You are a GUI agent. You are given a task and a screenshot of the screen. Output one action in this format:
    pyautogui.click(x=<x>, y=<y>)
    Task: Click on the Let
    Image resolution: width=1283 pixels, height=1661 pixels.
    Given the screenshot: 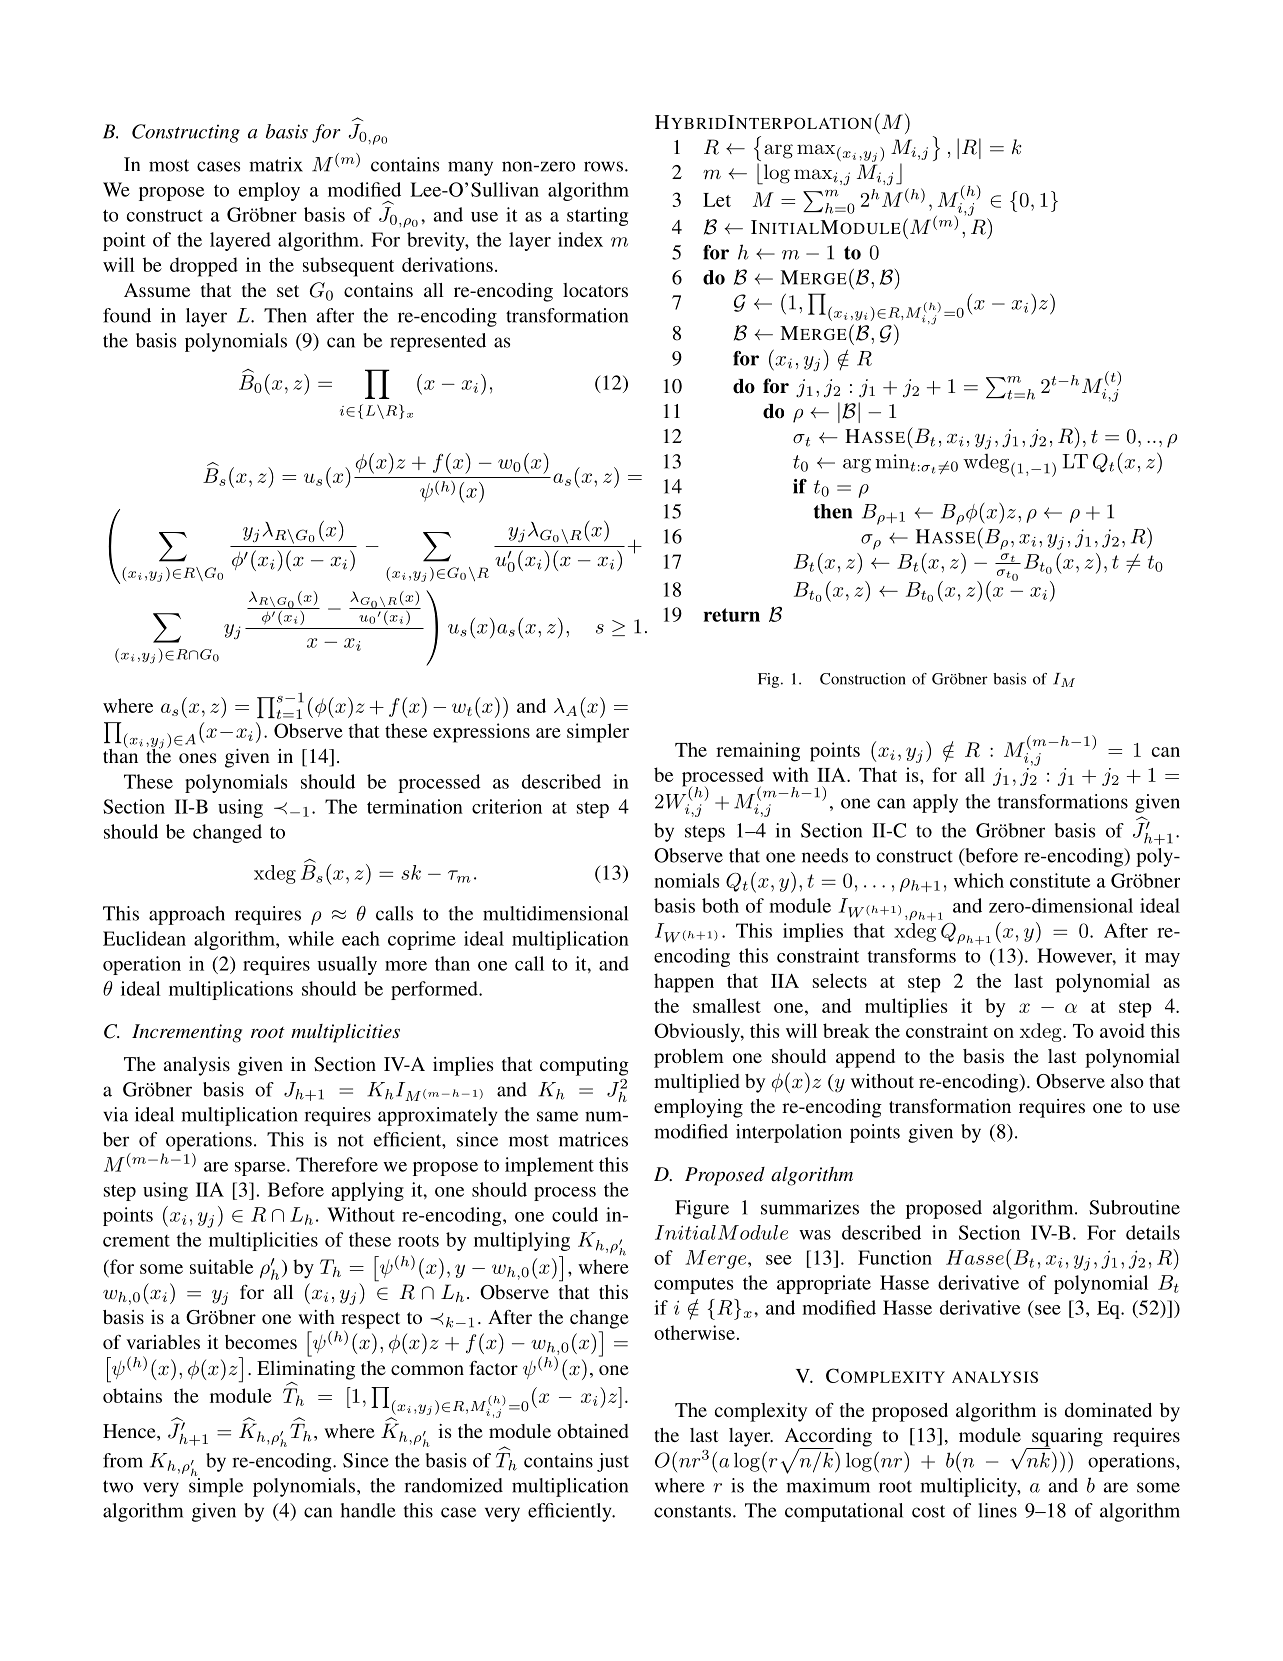 What is the action you would take?
    pyautogui.click(x=717, y=200)
